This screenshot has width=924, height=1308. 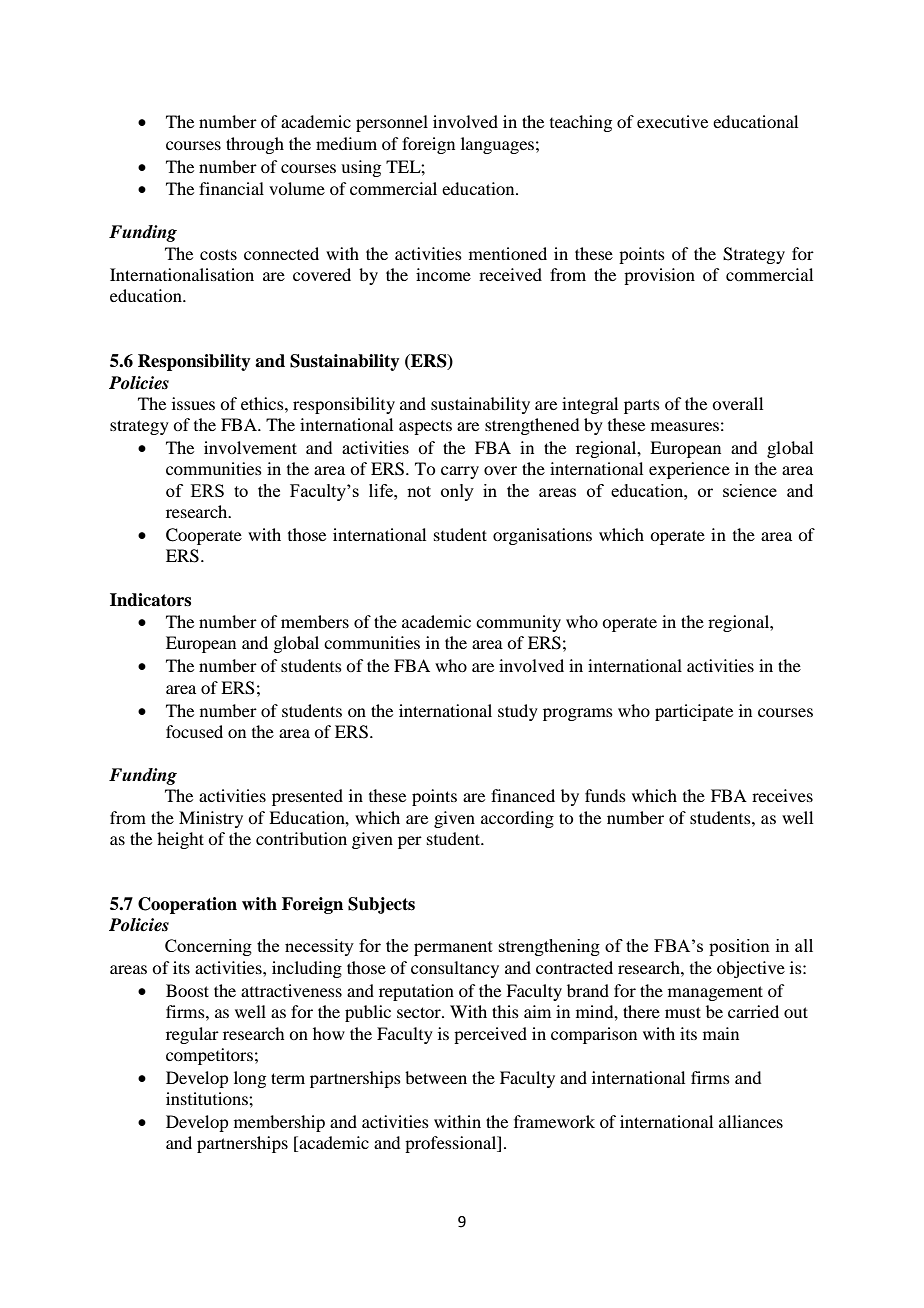 What do you see at coordinates (672, 121) in the screenshot?
I see `executive` at bounding box center [672, 121].
